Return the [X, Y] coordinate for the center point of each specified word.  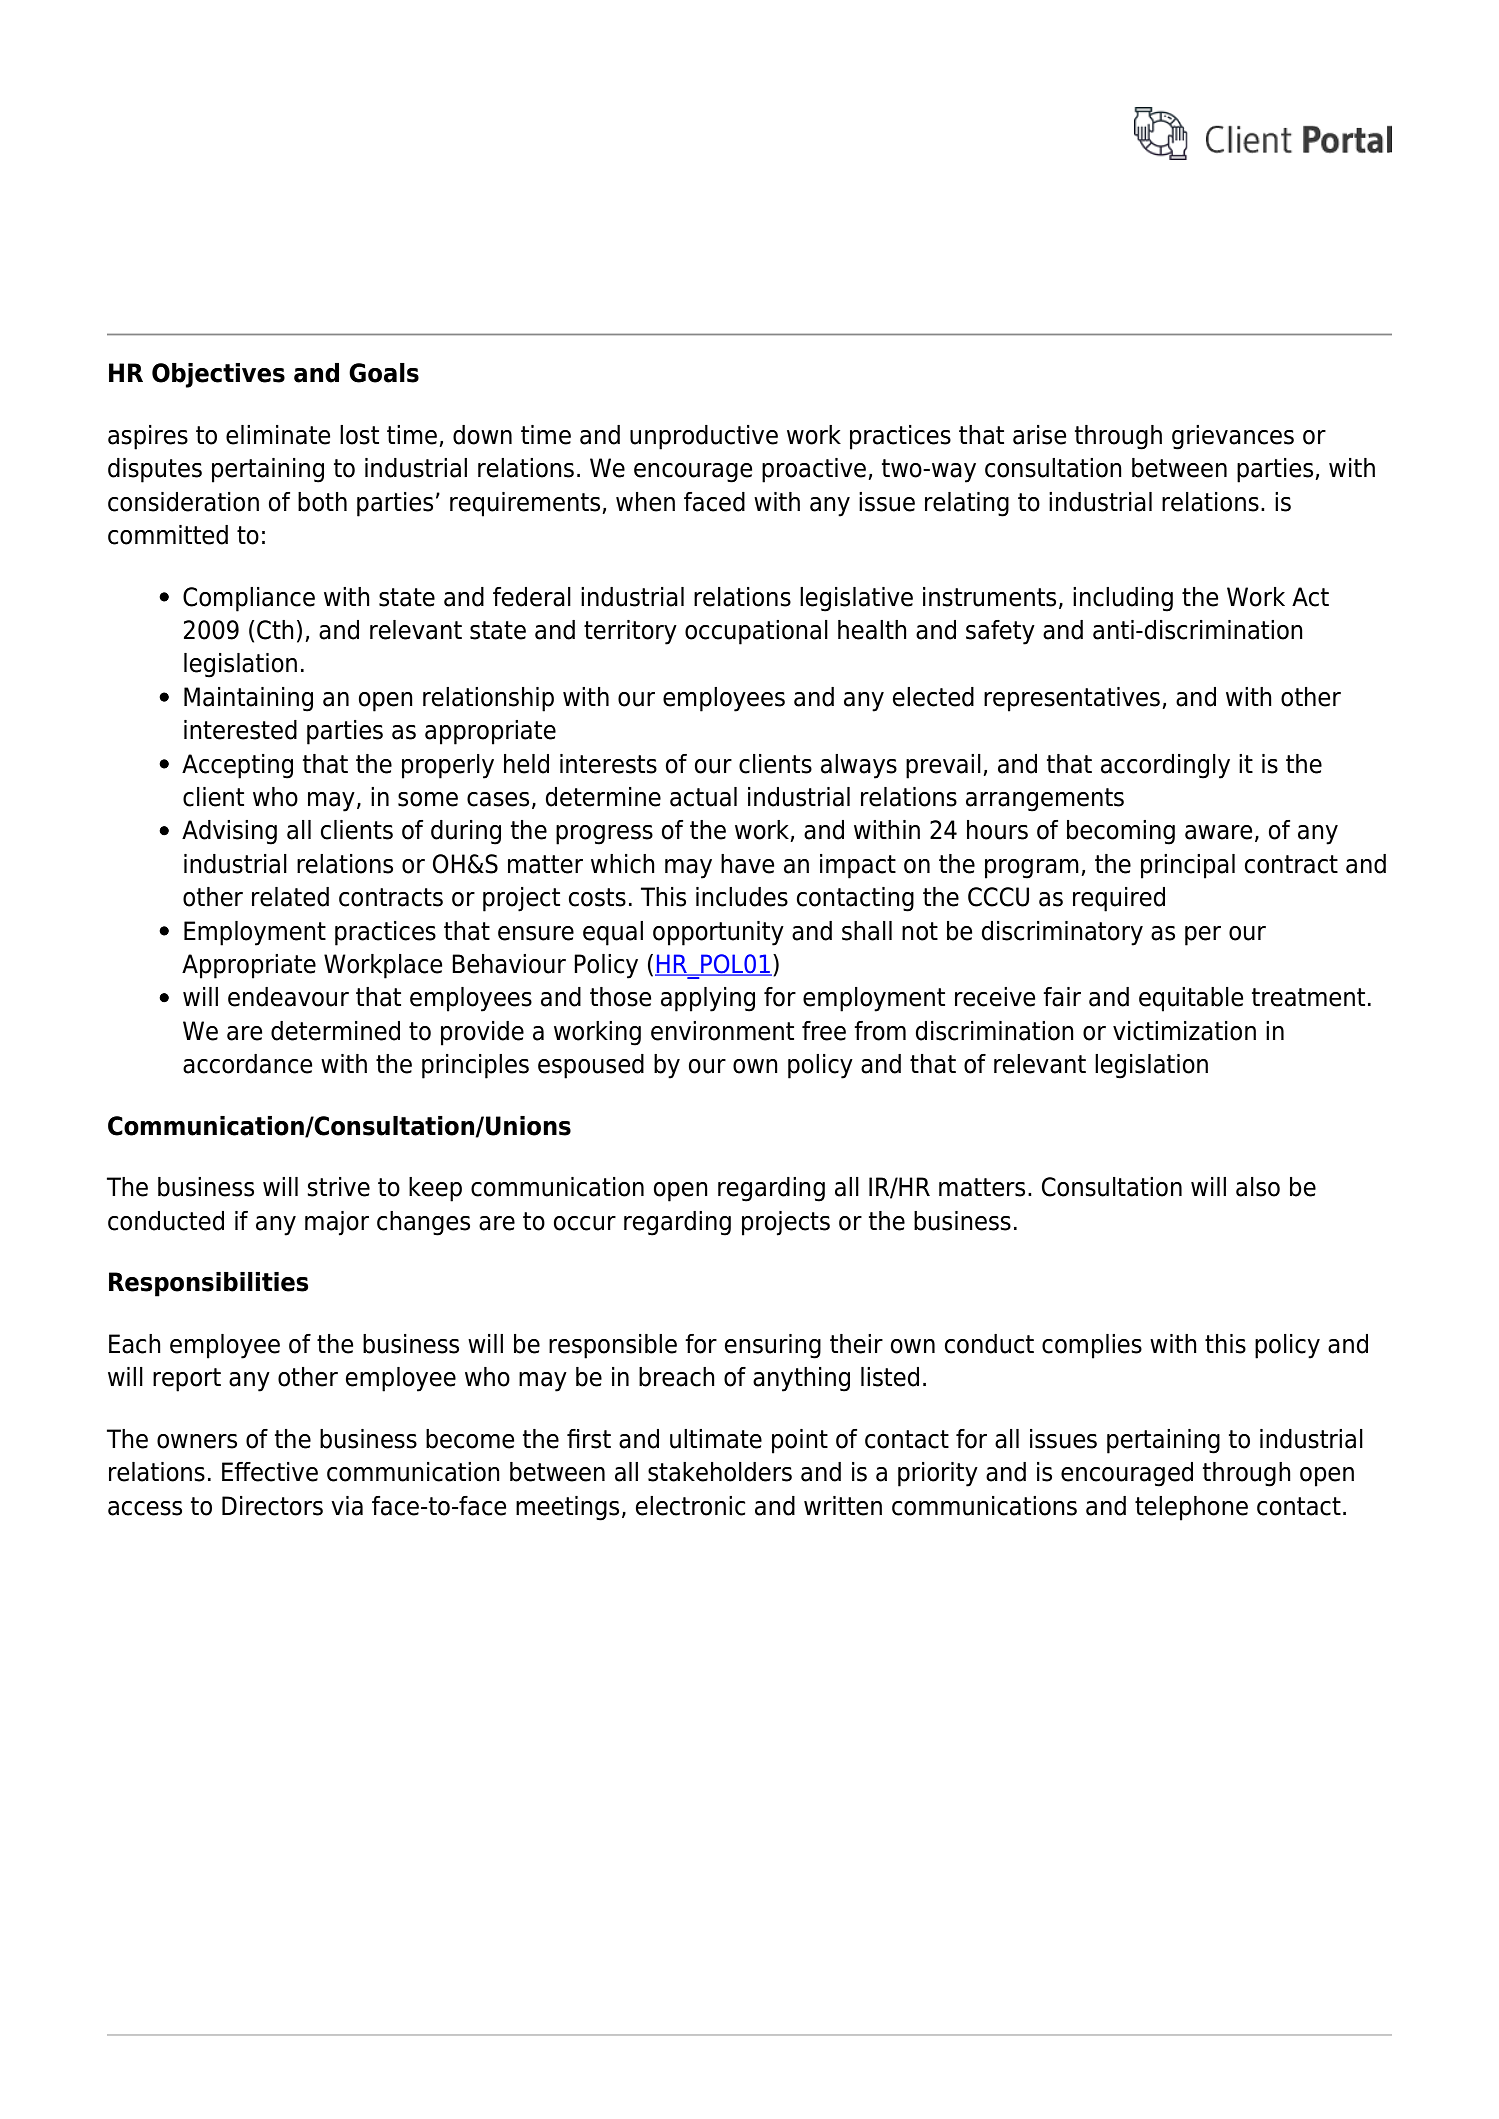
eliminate [278, 435]
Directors [272, 1506]
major [337, 1223]
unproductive [704, 437]
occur [584, 1223]
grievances [1233, 437]
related [290, 897]
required [1119, 899]
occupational [756, 632]
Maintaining [248, 699]
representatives [1072, 699]
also [1258, 1187]
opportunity [718, 933]
